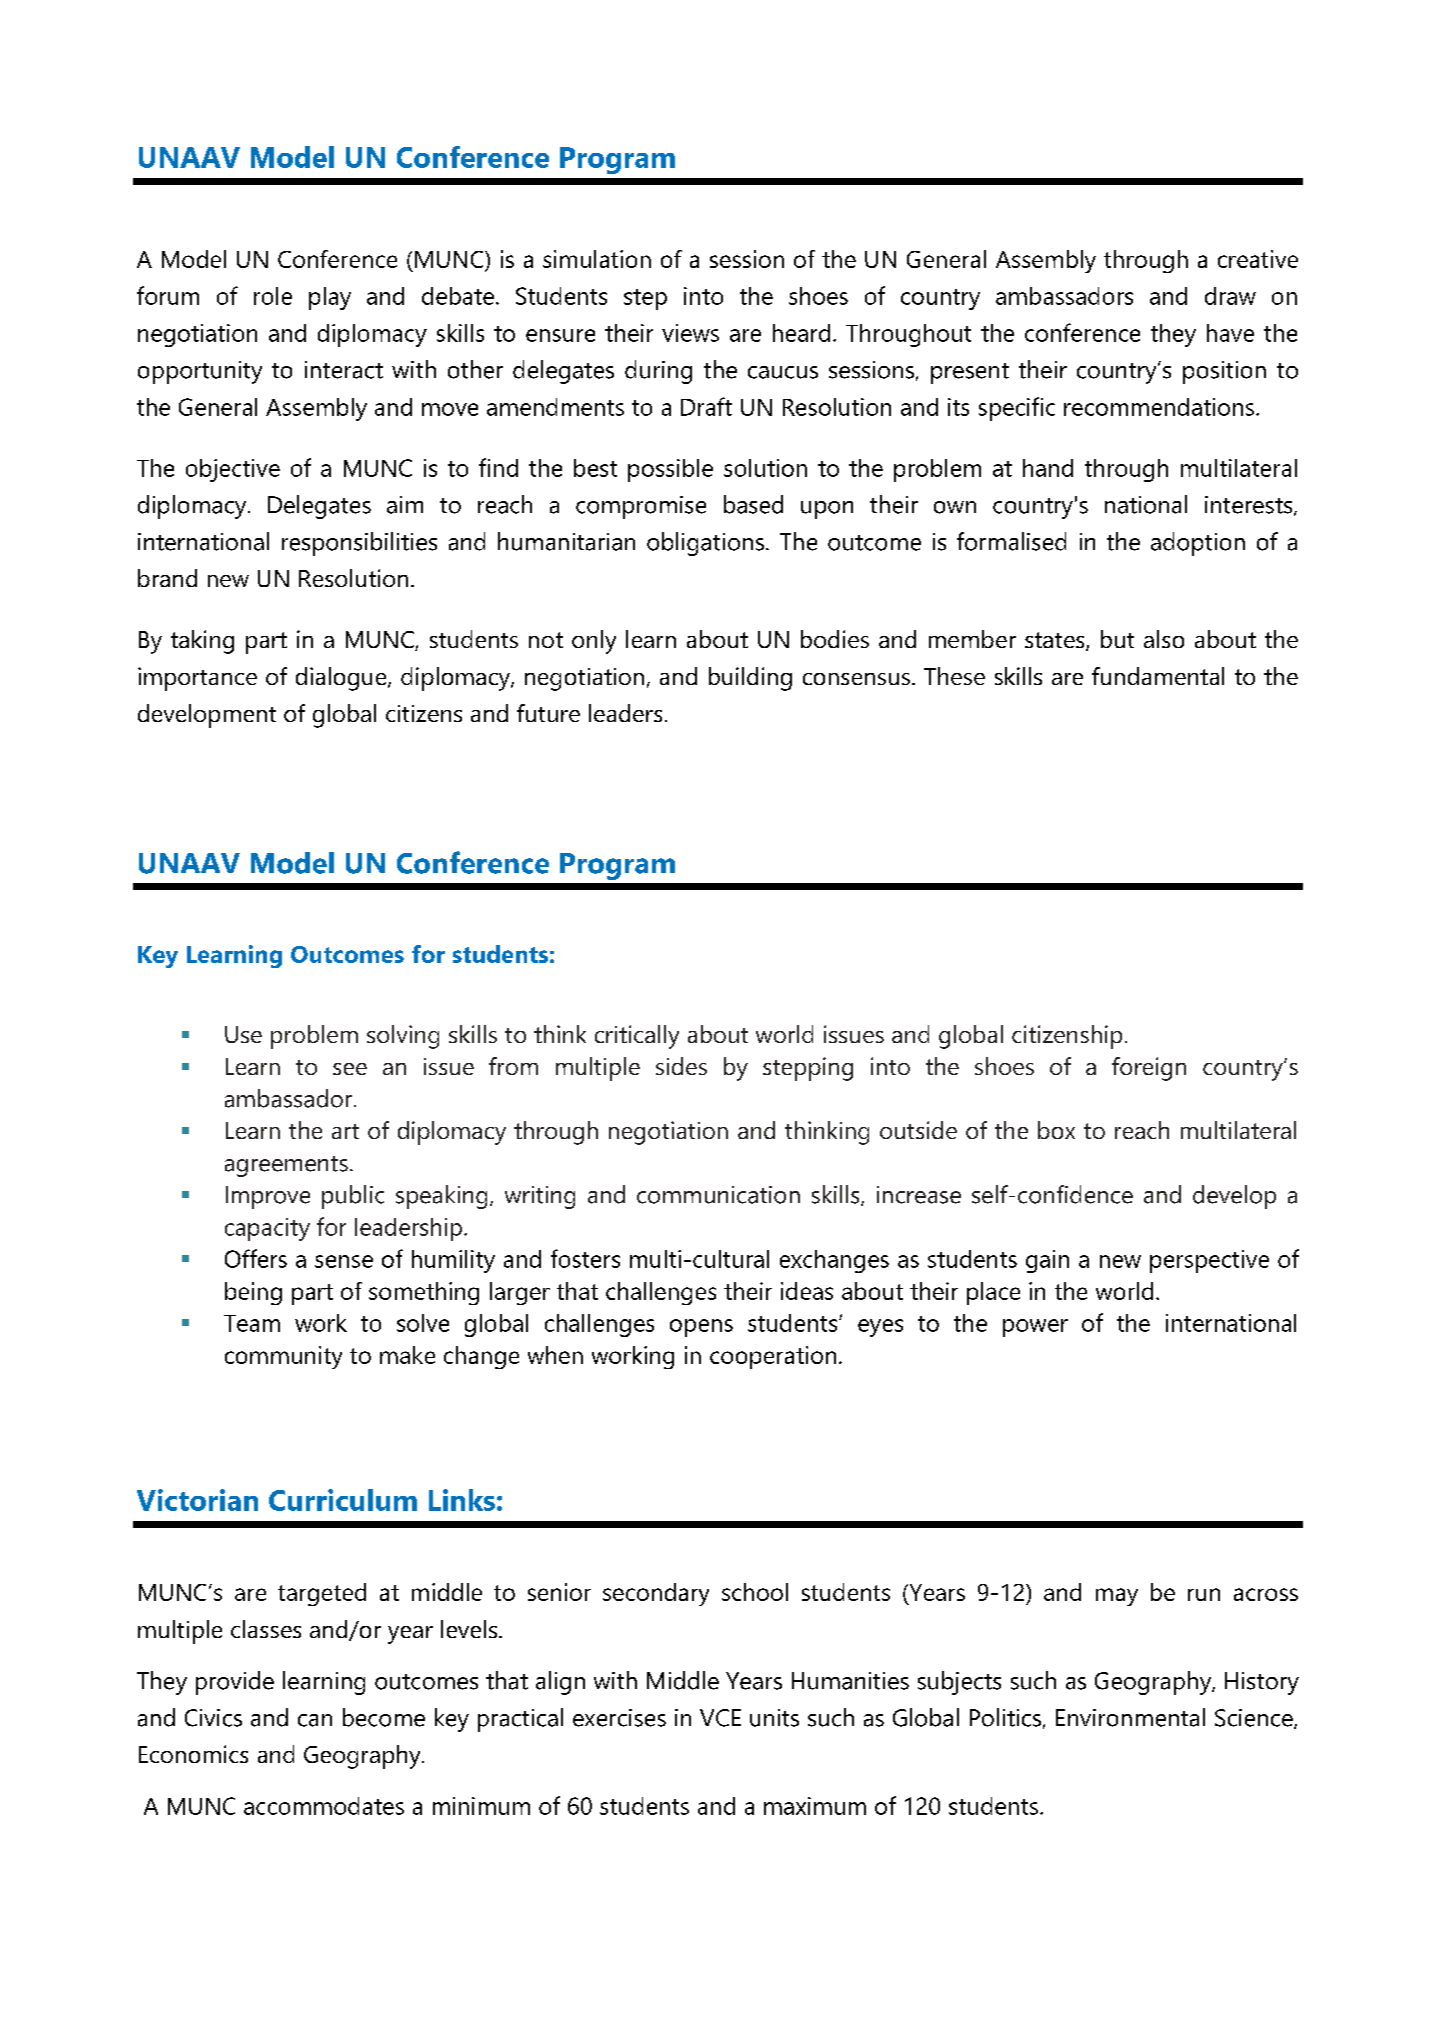 This image has height=2031, width=1436. What do you see at coordinates (1158, 676) in the image?
I see `fundamental` at bounding box center [1158, 676].
